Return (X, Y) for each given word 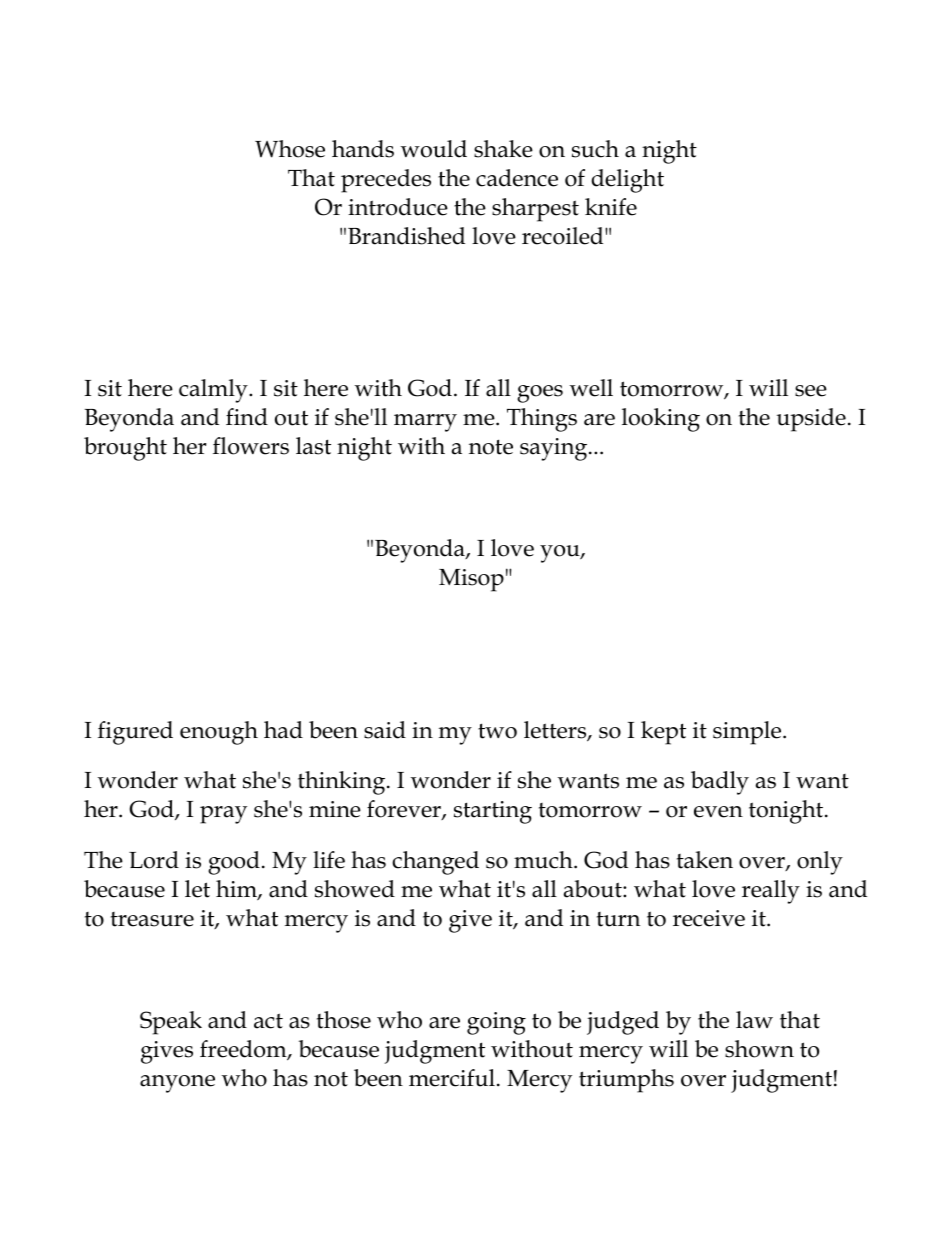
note (491, 447)
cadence (517, 178)
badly (720, 783)
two (497, 731)
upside (811, 420)
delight (628, 181)
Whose (290, 149)
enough (219, 733)
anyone (177, 1084)
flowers (251, 446)
